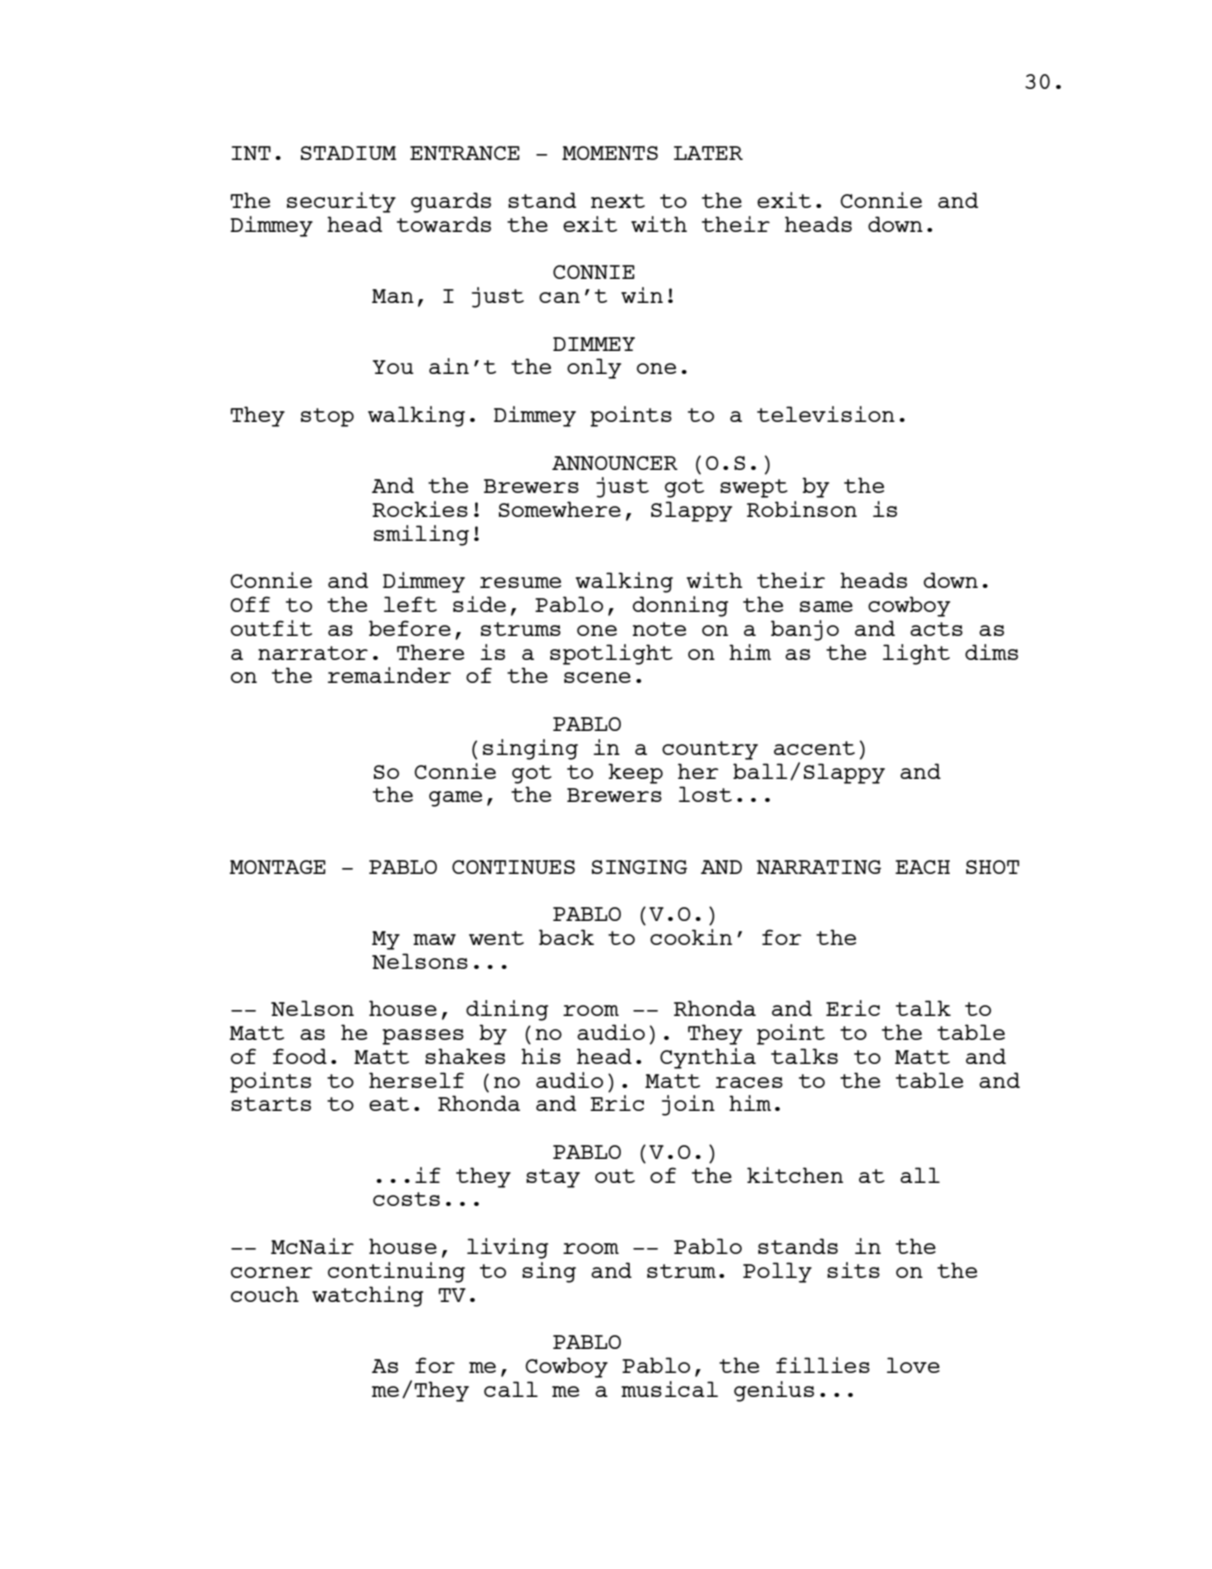  Describe the element at coordinates (455, 799) in the image. I see `game` at that location.
